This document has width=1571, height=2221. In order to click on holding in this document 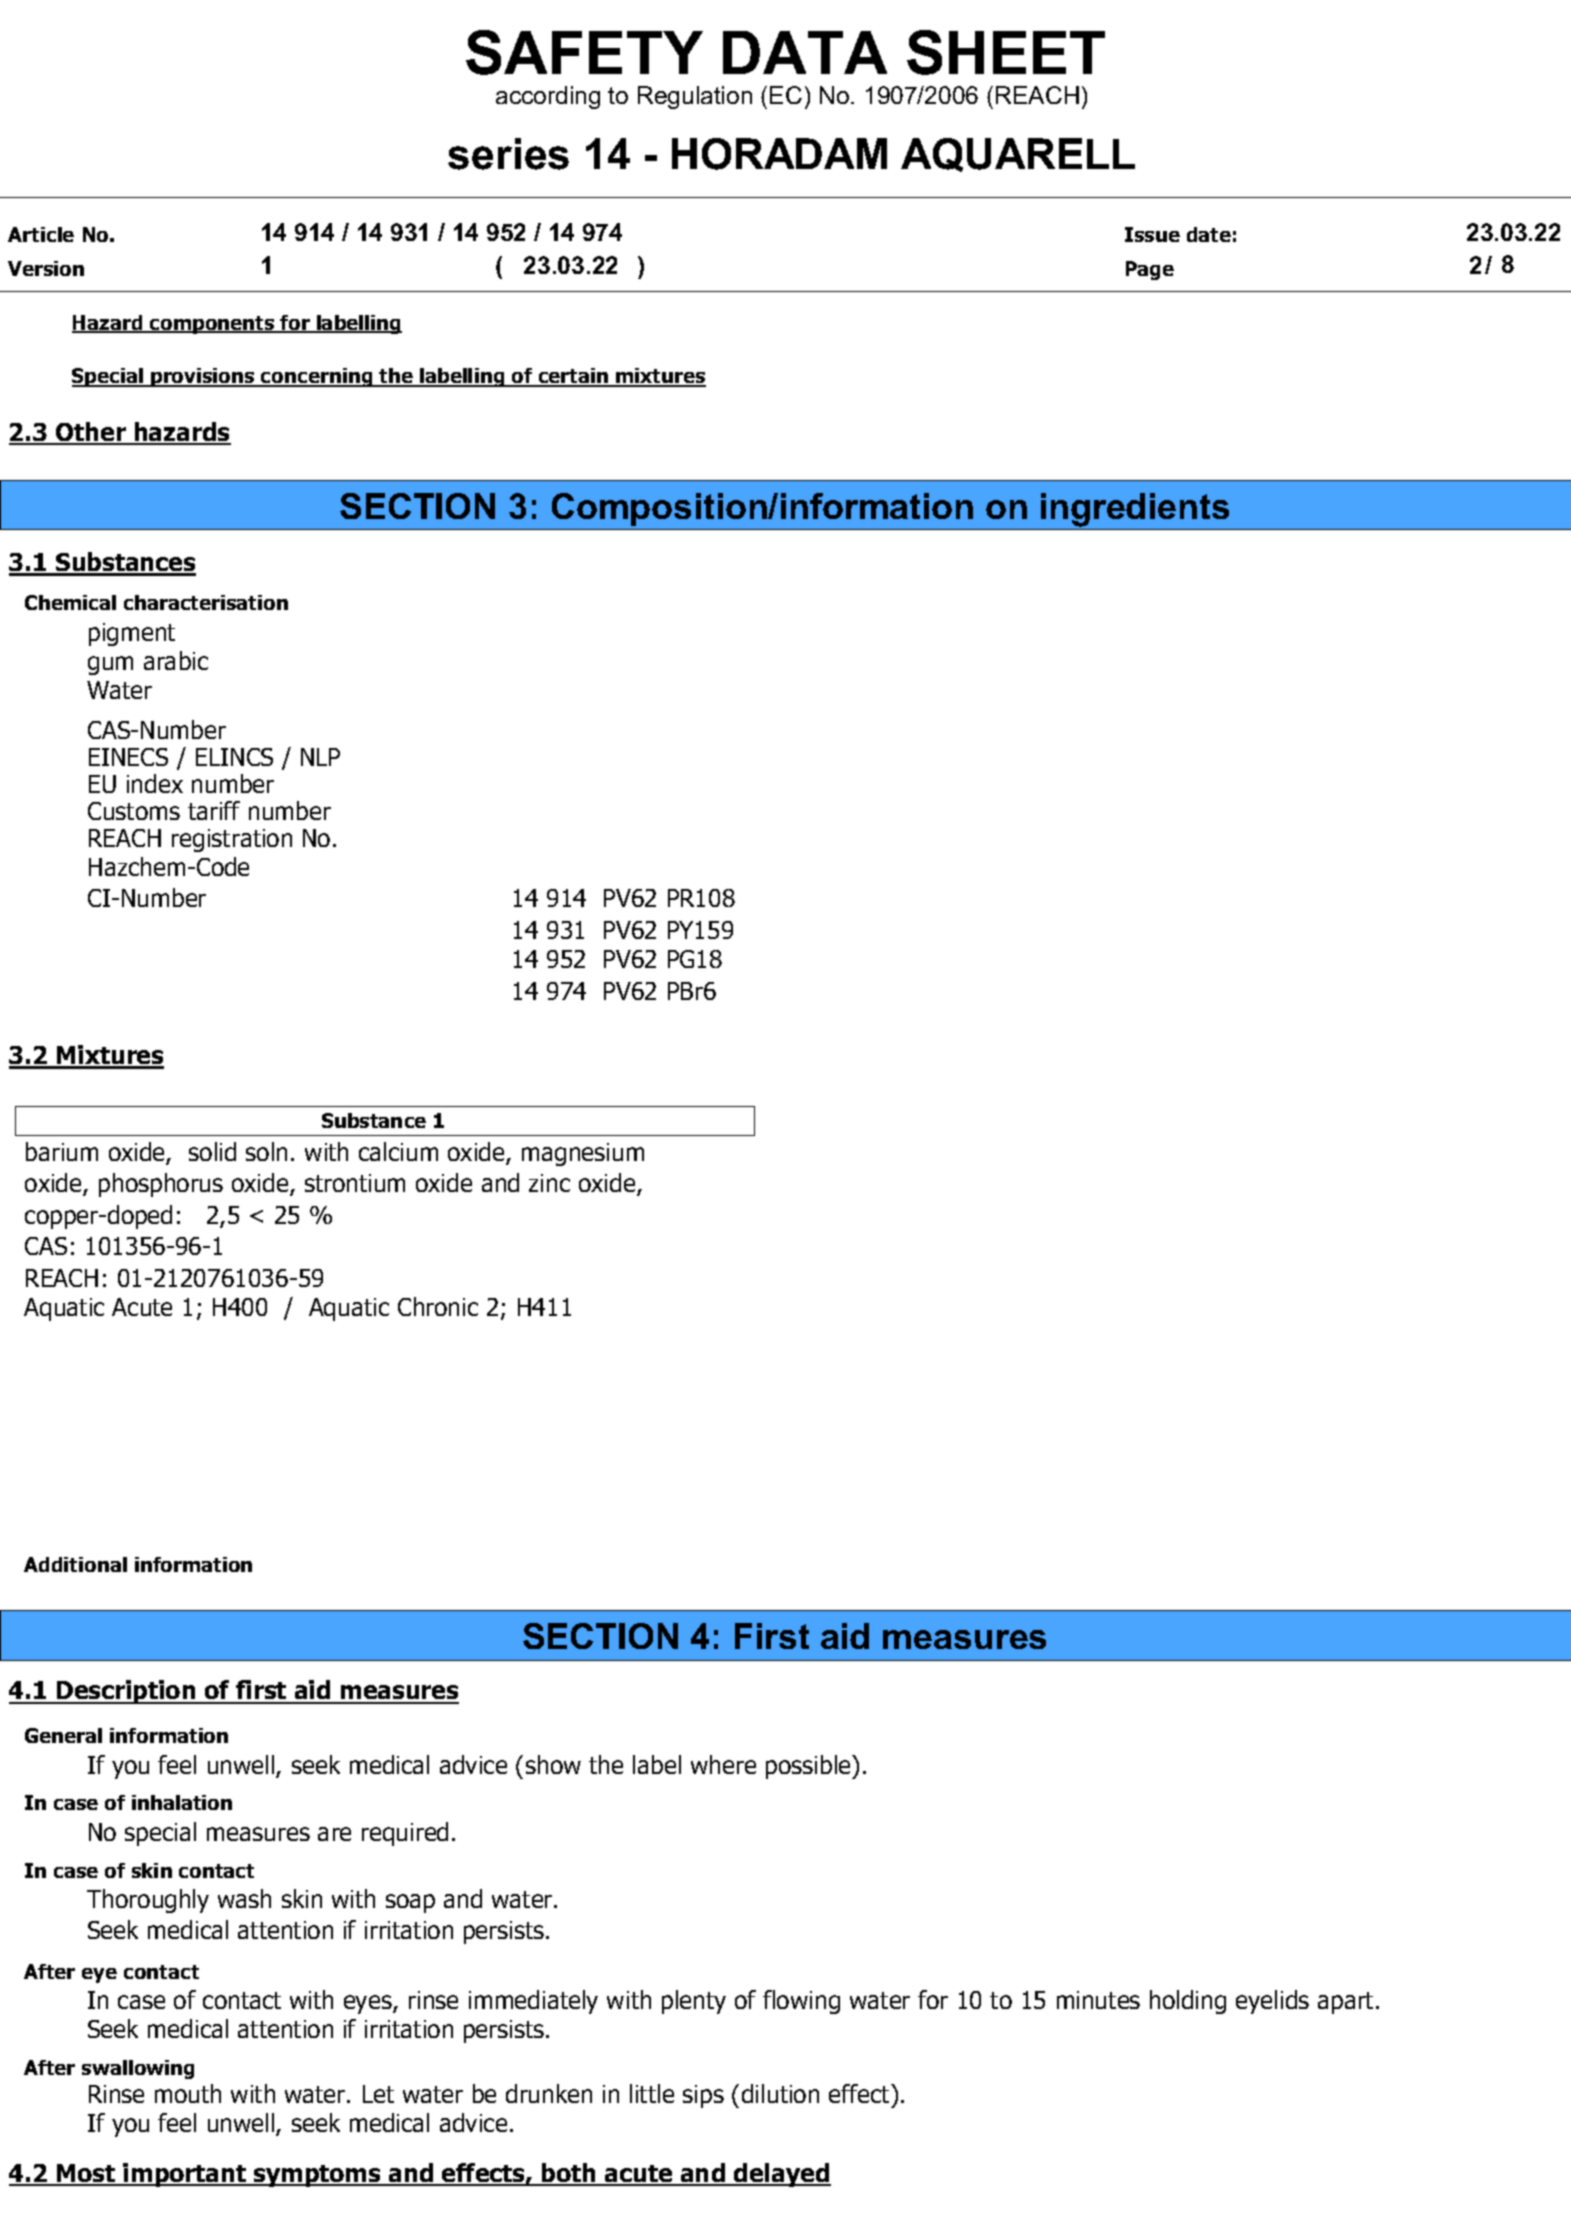, I will do `click(1188, 2002)`.
